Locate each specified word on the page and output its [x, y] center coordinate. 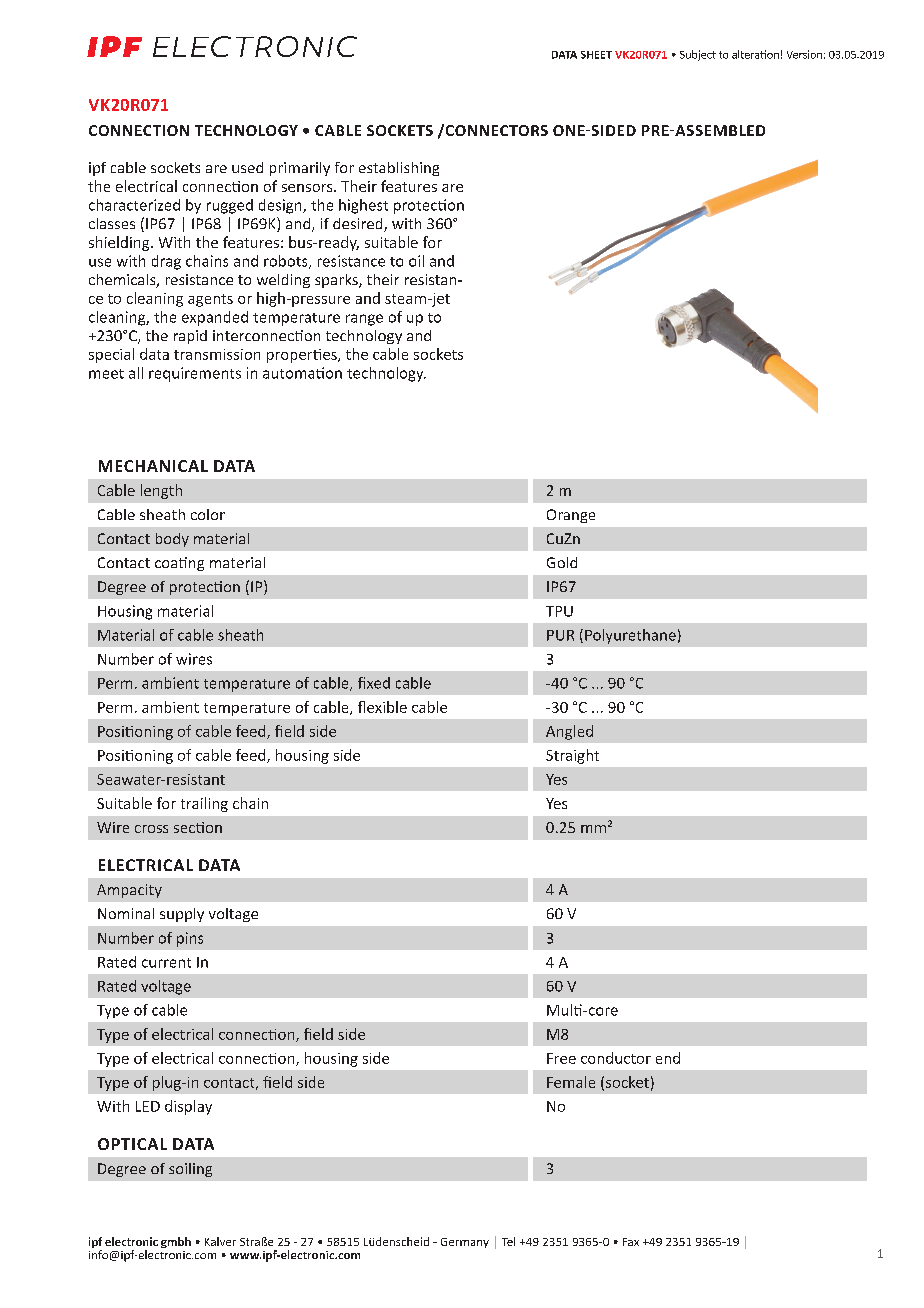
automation [302, 373]
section [198, 827]
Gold [562, 562]
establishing [399, 169]
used [247, 167]
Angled [569, 732]
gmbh [176, 1242]
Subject [698, 55]
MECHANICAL [153, 466]
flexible [382, 707]
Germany [465, 1243]
